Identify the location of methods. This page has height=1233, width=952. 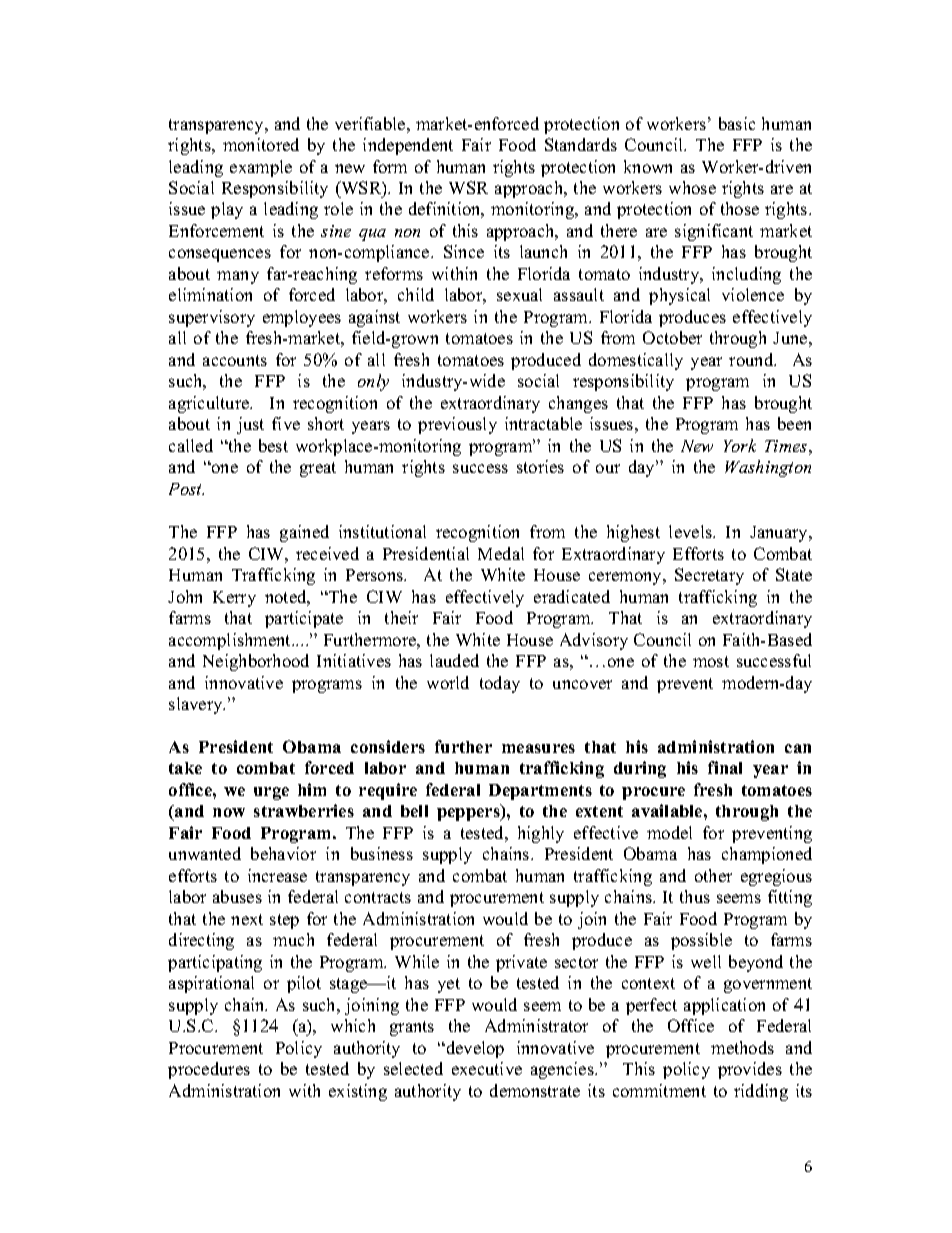
(742, 1047).
